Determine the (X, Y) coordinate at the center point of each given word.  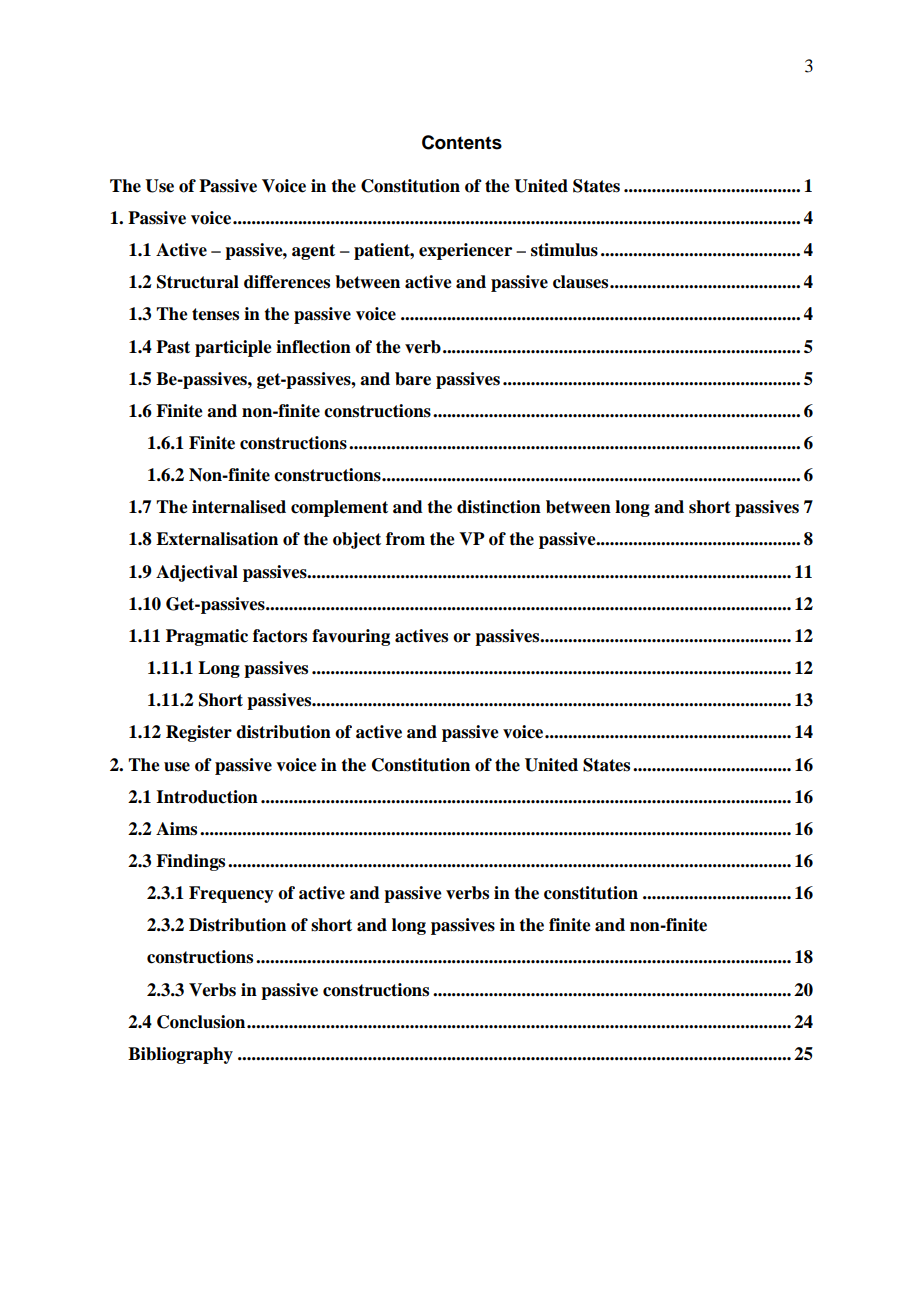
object (357, 540)
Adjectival (197, 573)
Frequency (231, 894)
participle (233, 348)
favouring (351, 637)
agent (313, 252)
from (405, 539)
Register (199, 733)
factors (280, 636)
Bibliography (180, 1055)
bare (413, 379)
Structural (198, 282)
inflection (313, 347)
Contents (462, 142)
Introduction (207, 797)
